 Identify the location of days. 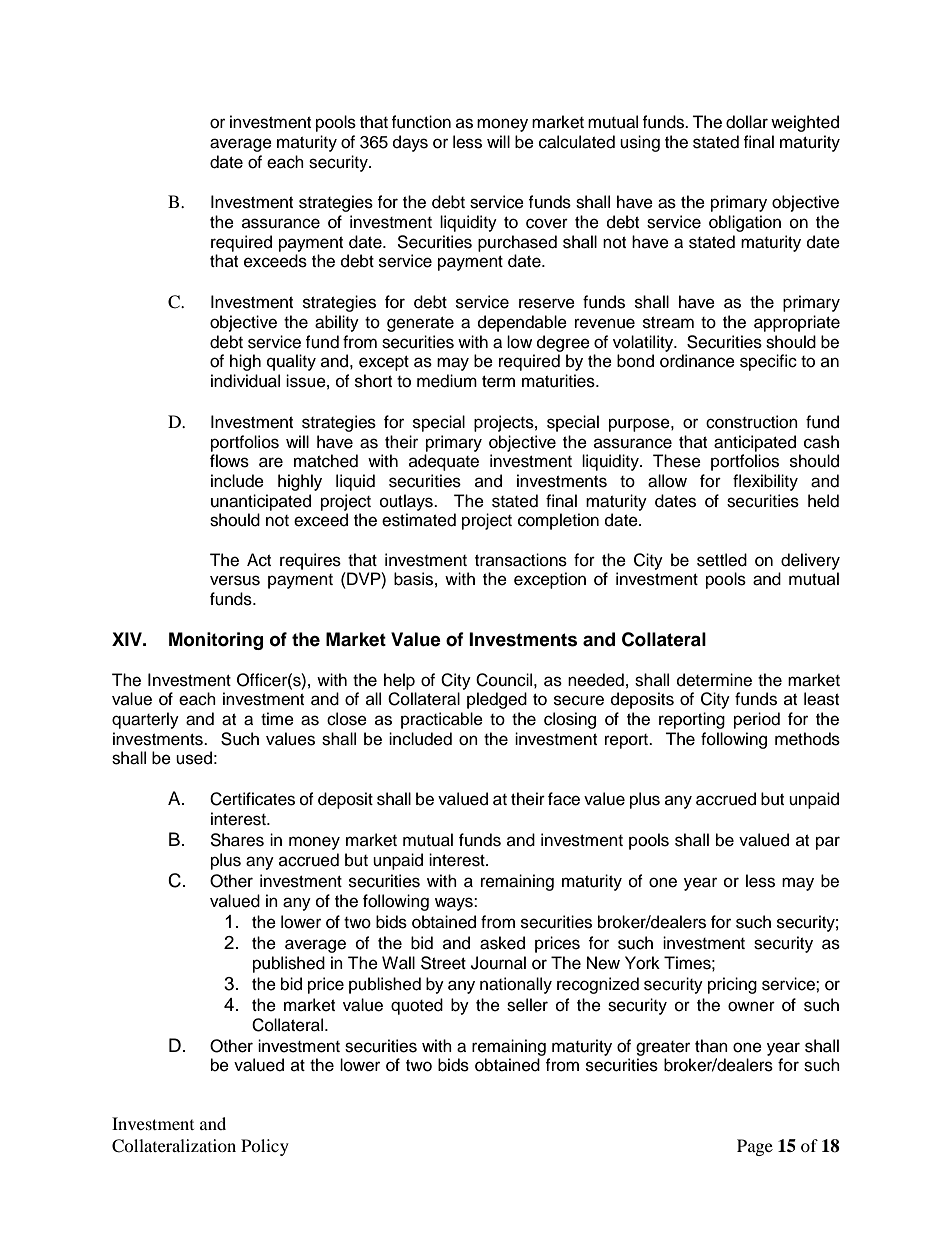
(410, 143).
